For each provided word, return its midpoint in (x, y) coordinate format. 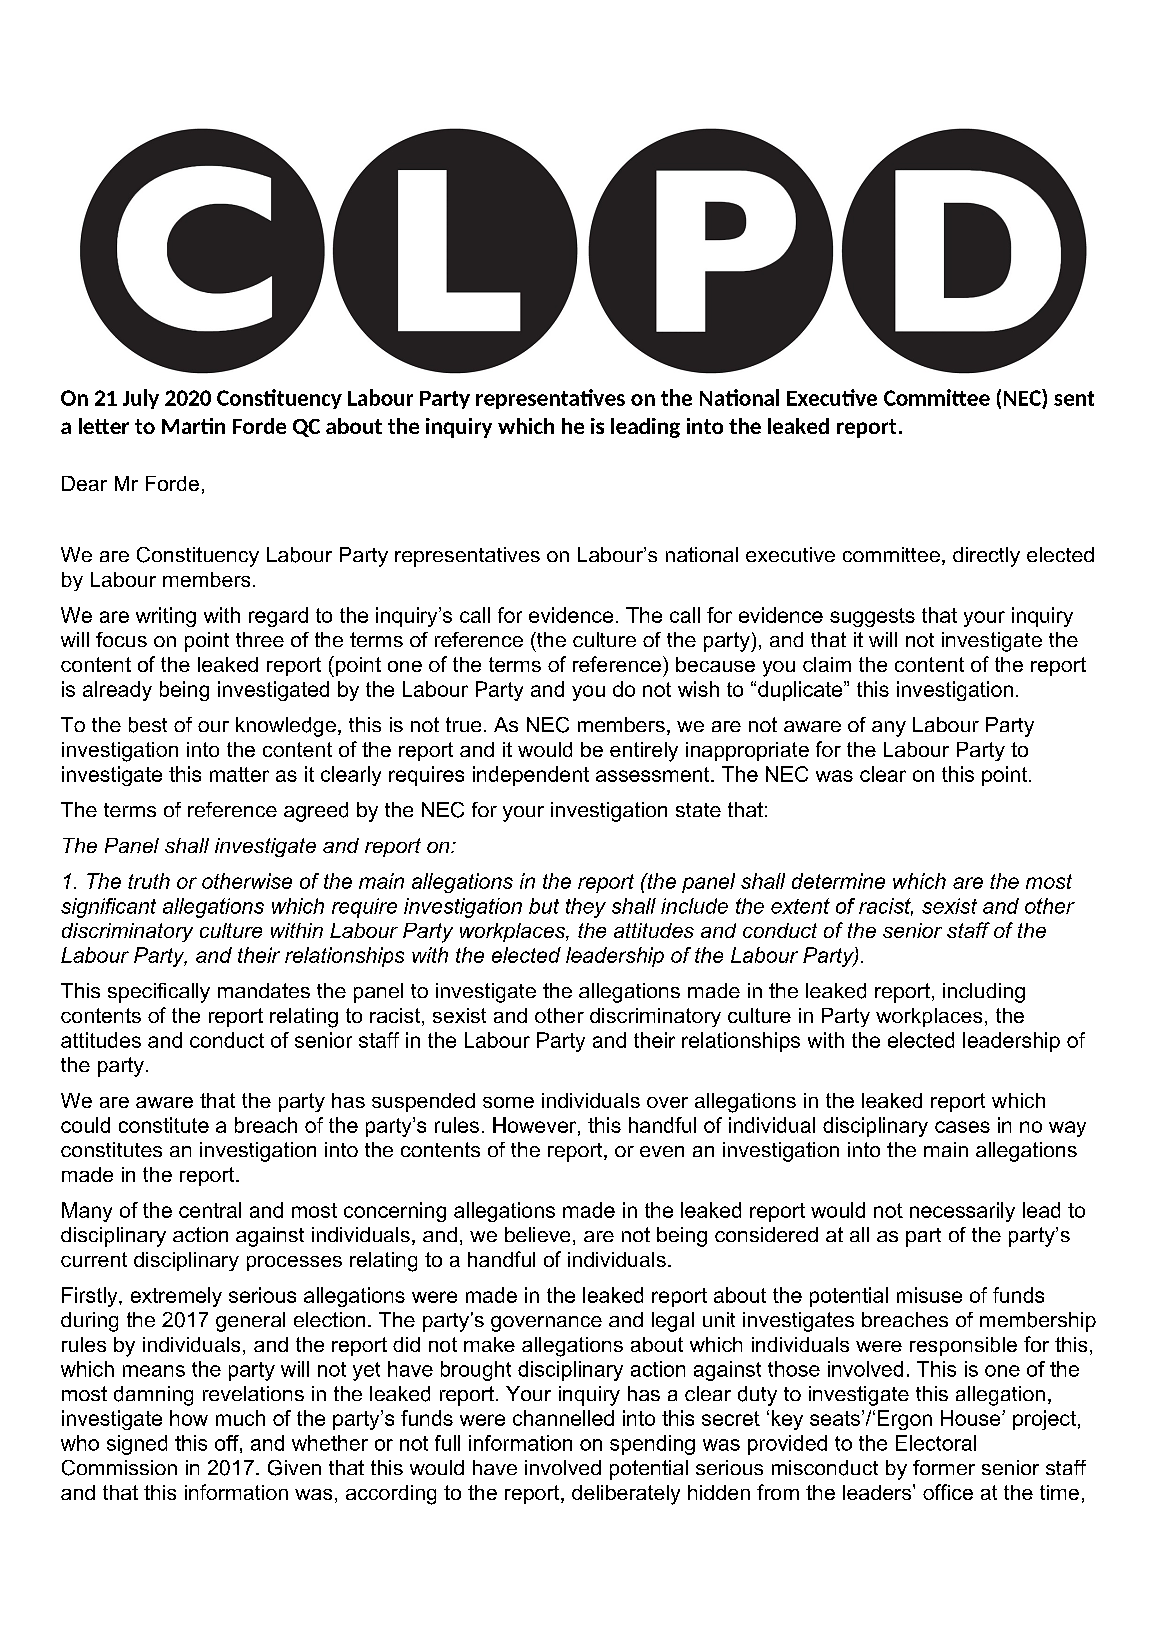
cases (962, 1127)
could (85, 1125)
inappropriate (747, 751)
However (536, 1126)
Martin (193, 426)
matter (239, 774)
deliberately (626, 1495)
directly (986, 557)
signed (137, 1445)
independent (531, 776)
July (141, 399)
